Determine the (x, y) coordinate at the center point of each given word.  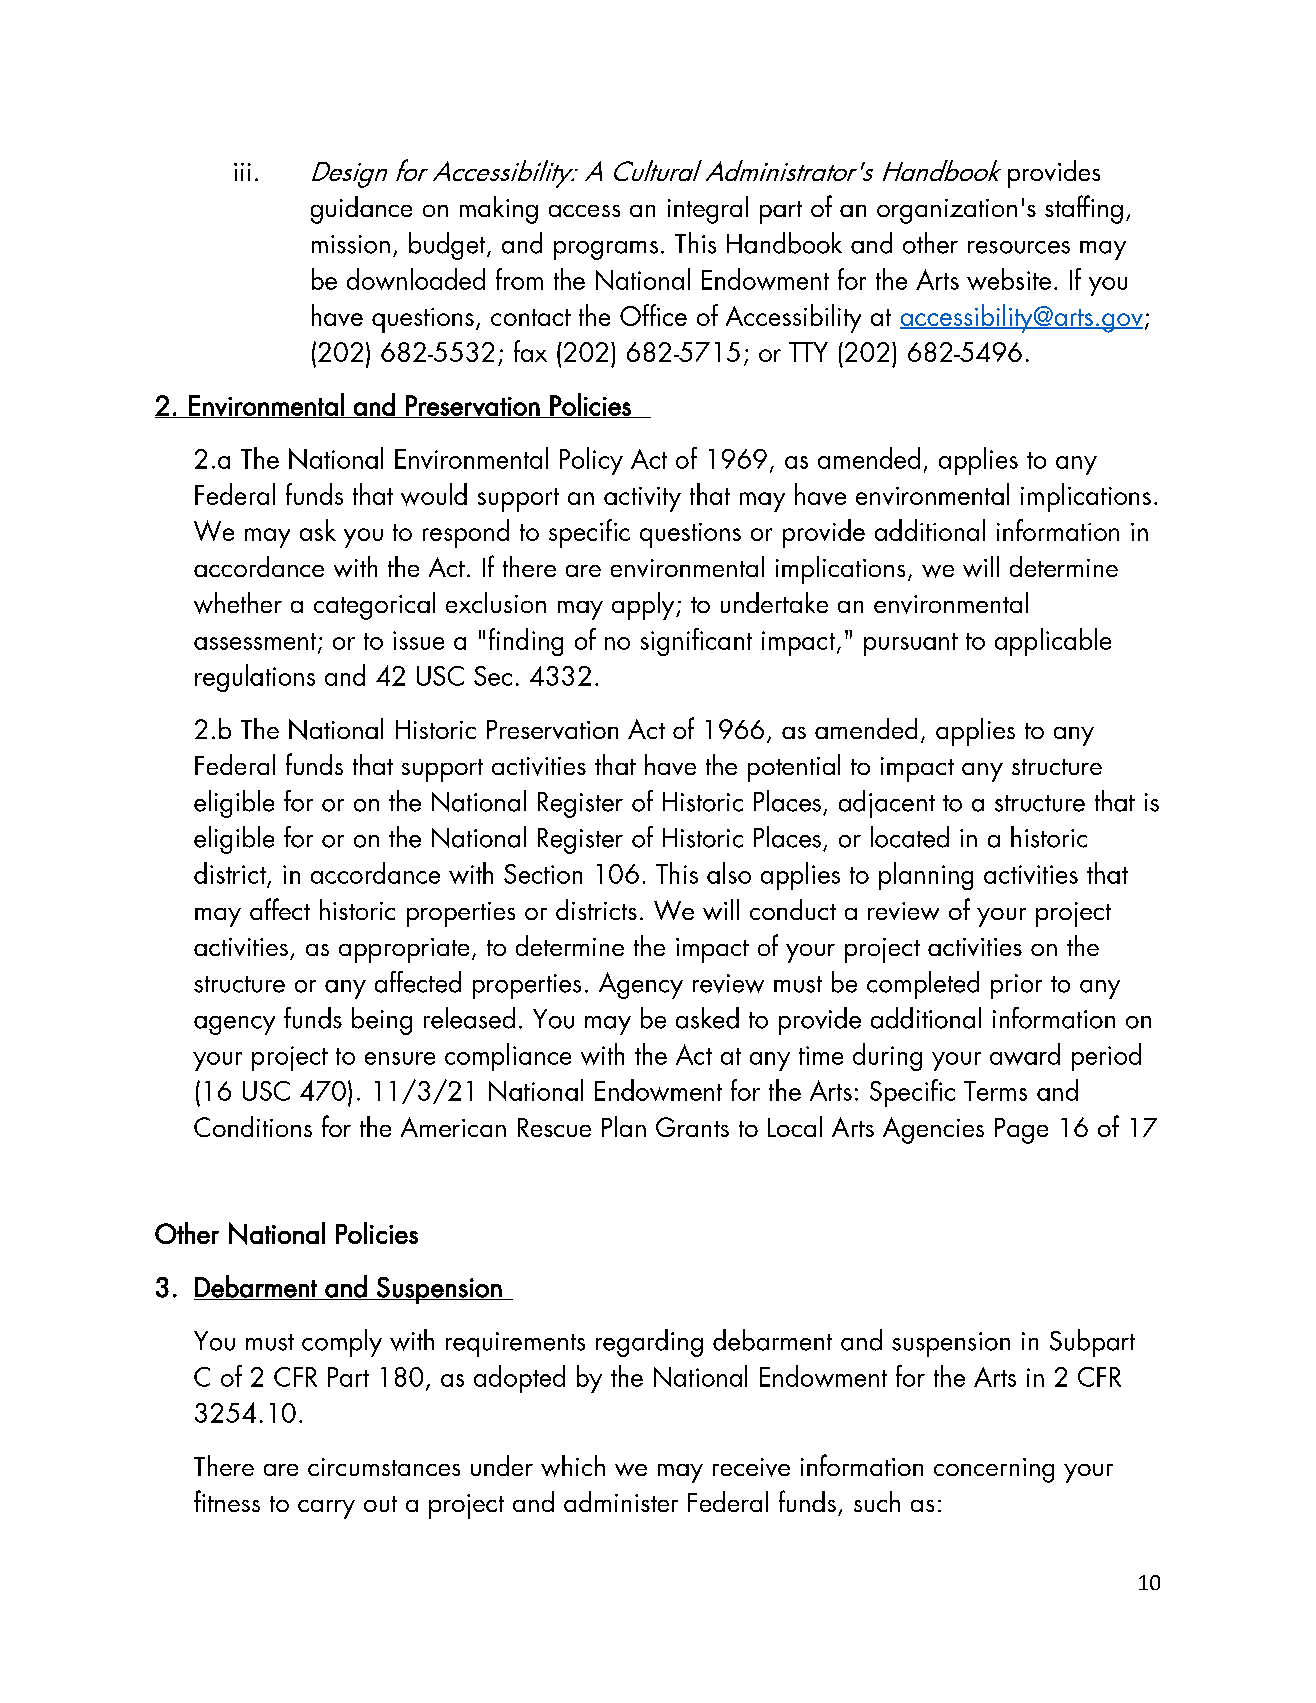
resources (1019, 247)
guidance (361, 210)
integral (708, 210)
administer (621, 1501)
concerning (994, 1470)
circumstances (384, 1467)
